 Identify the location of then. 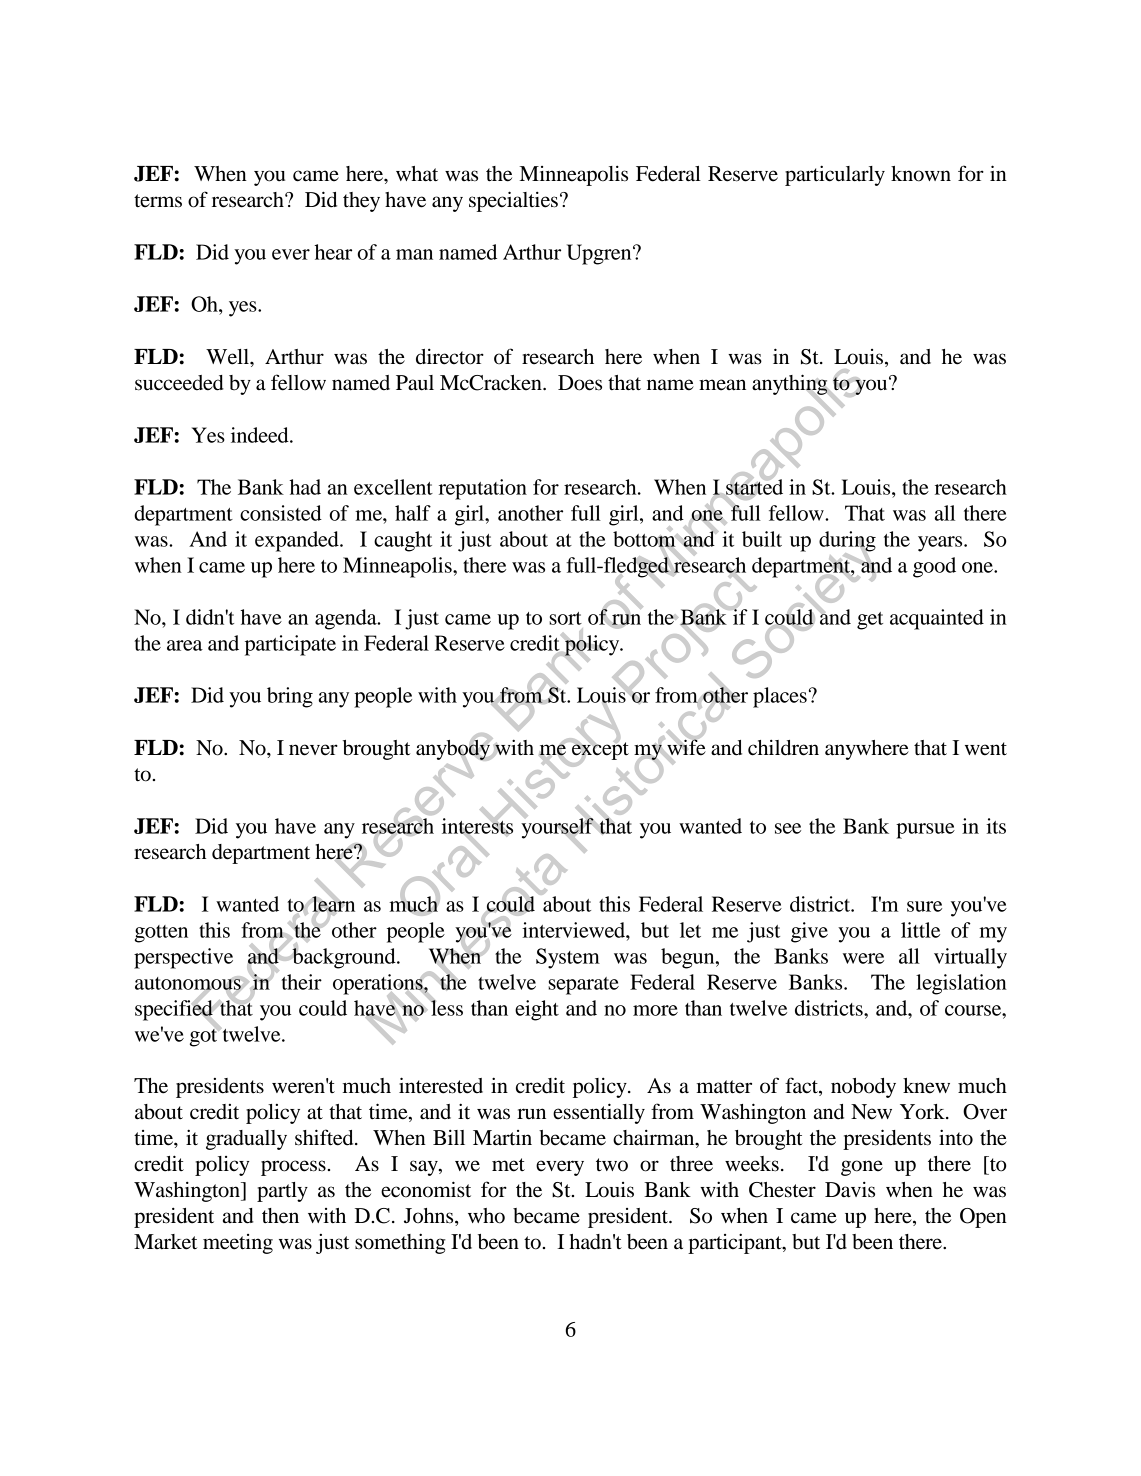
(280, 1216).
